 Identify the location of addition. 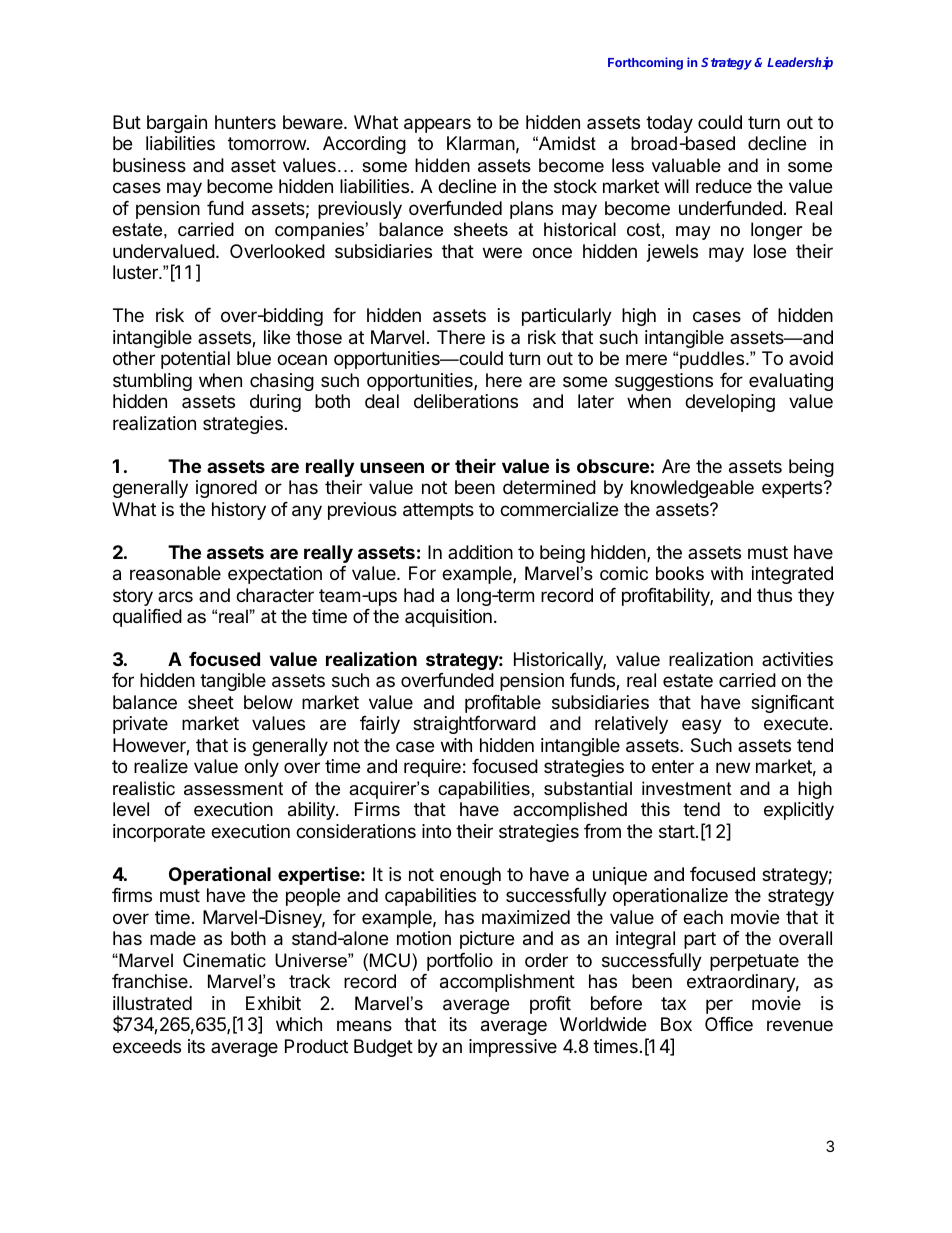
(480, 552).
